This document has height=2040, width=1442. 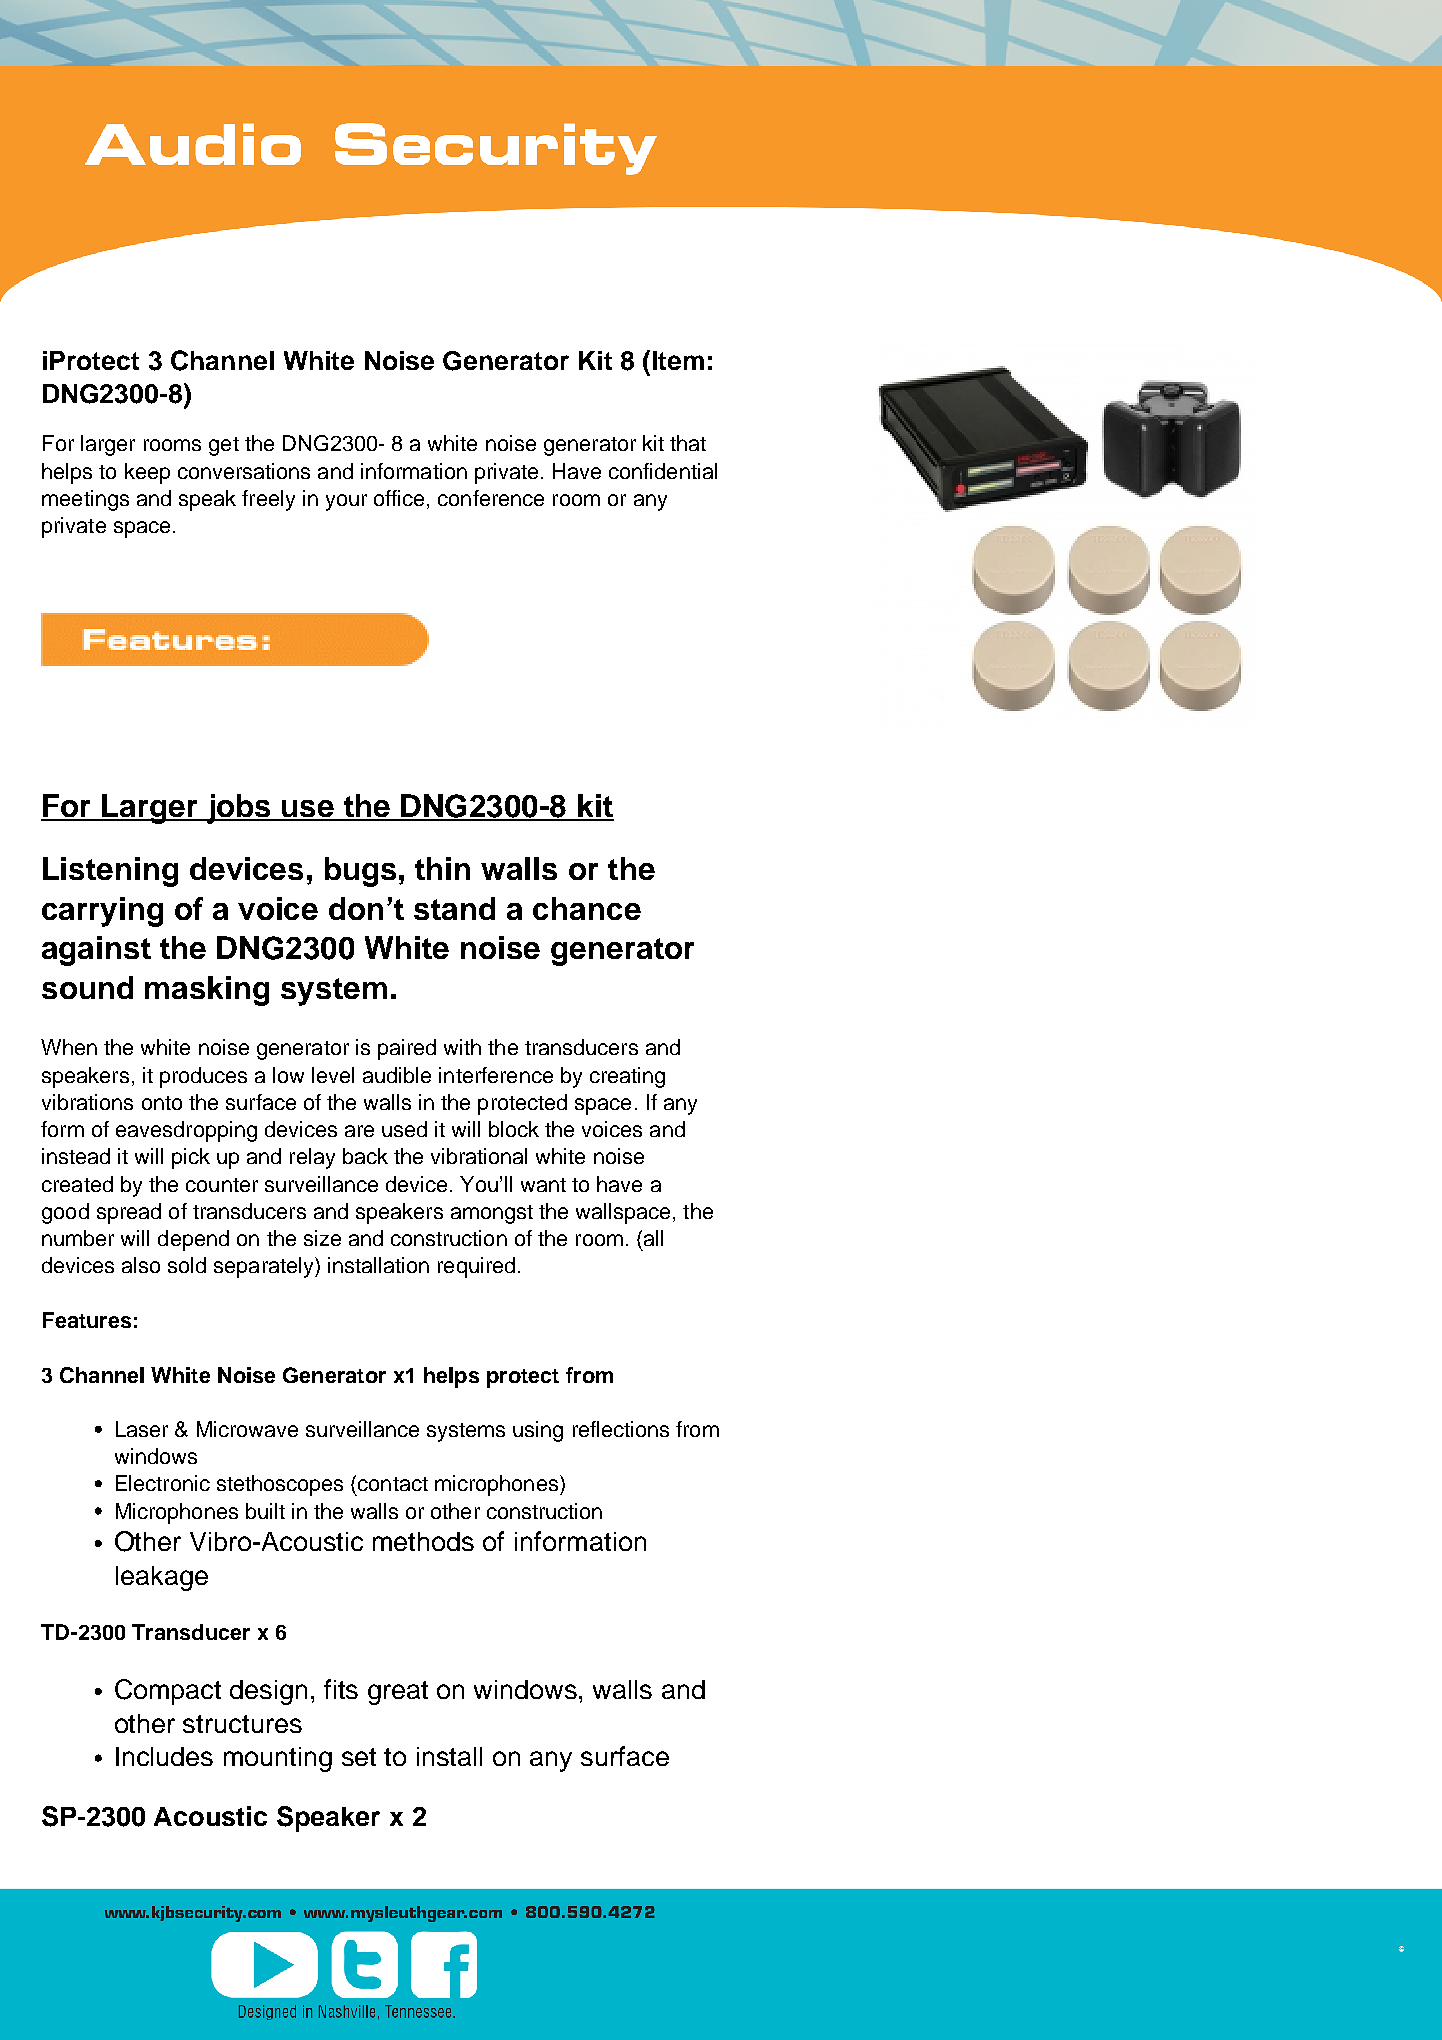 What do you see at coordinates (110, 872) in the document?
I see `Listening` at bounding box center [110, 872].
